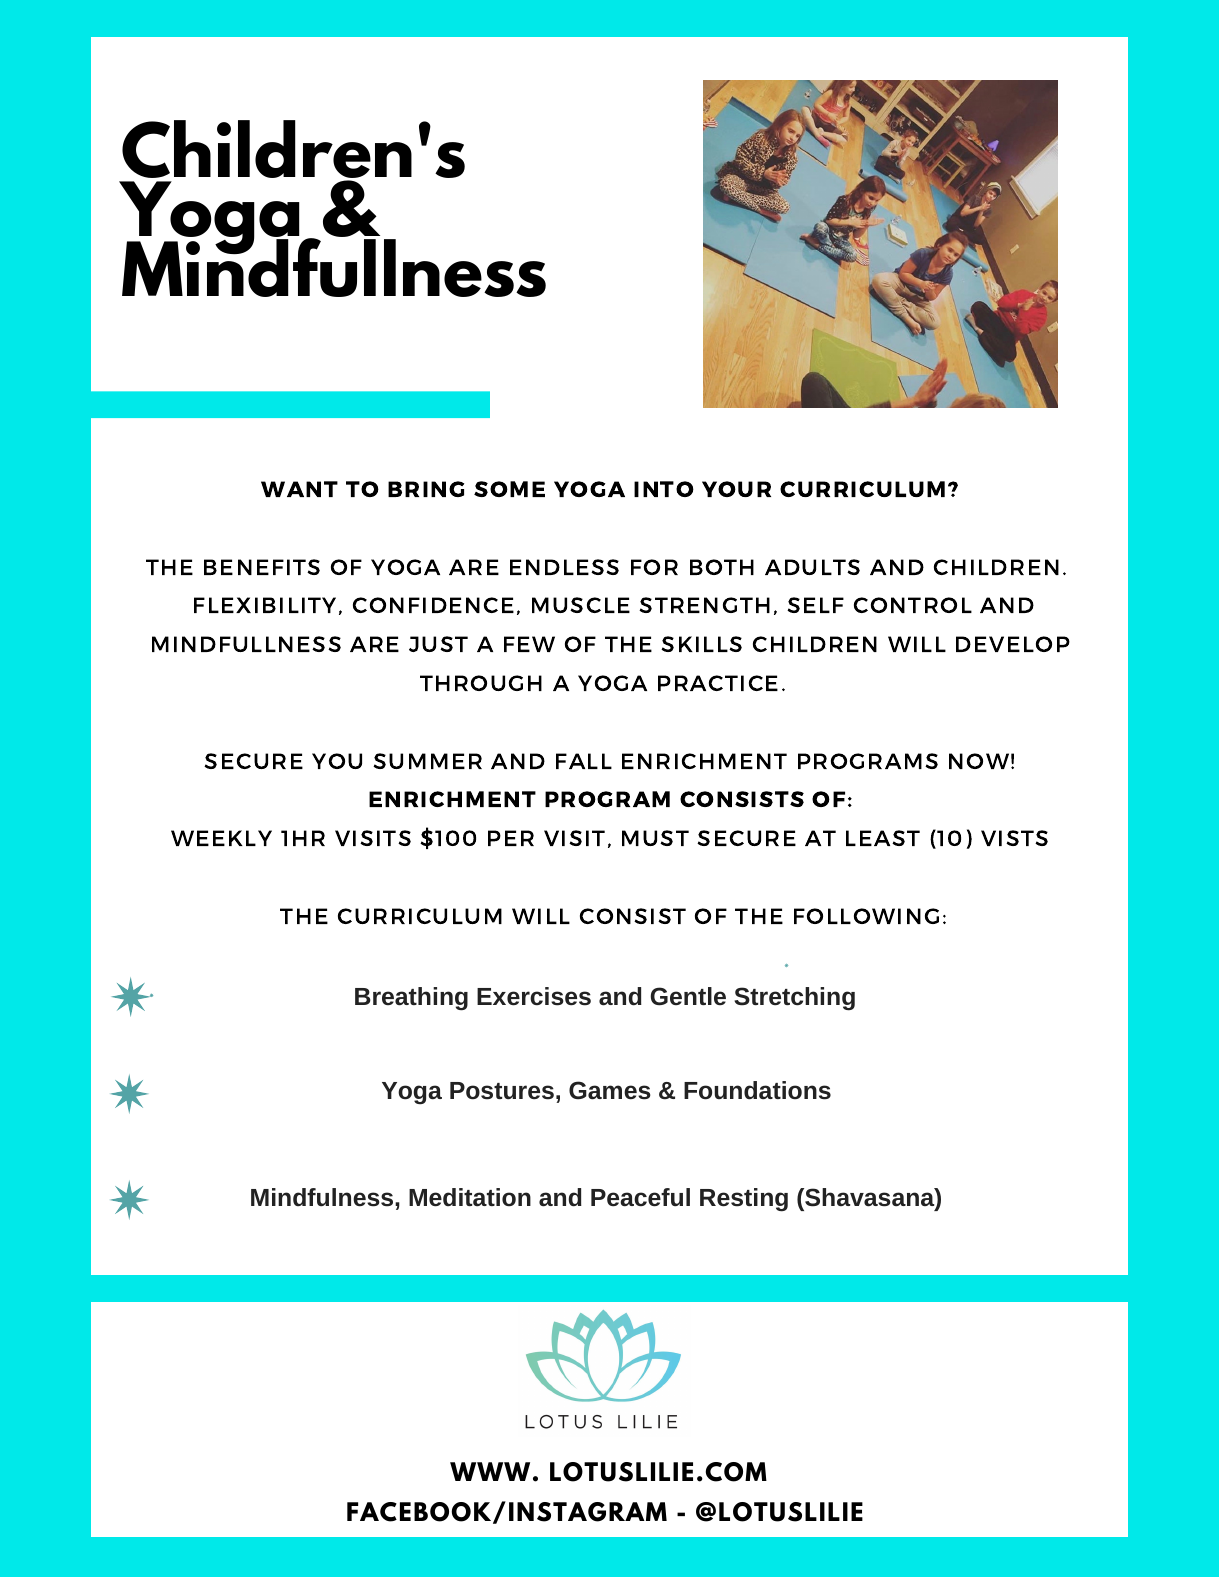  I want to click on INTO, so click(664, 489).
